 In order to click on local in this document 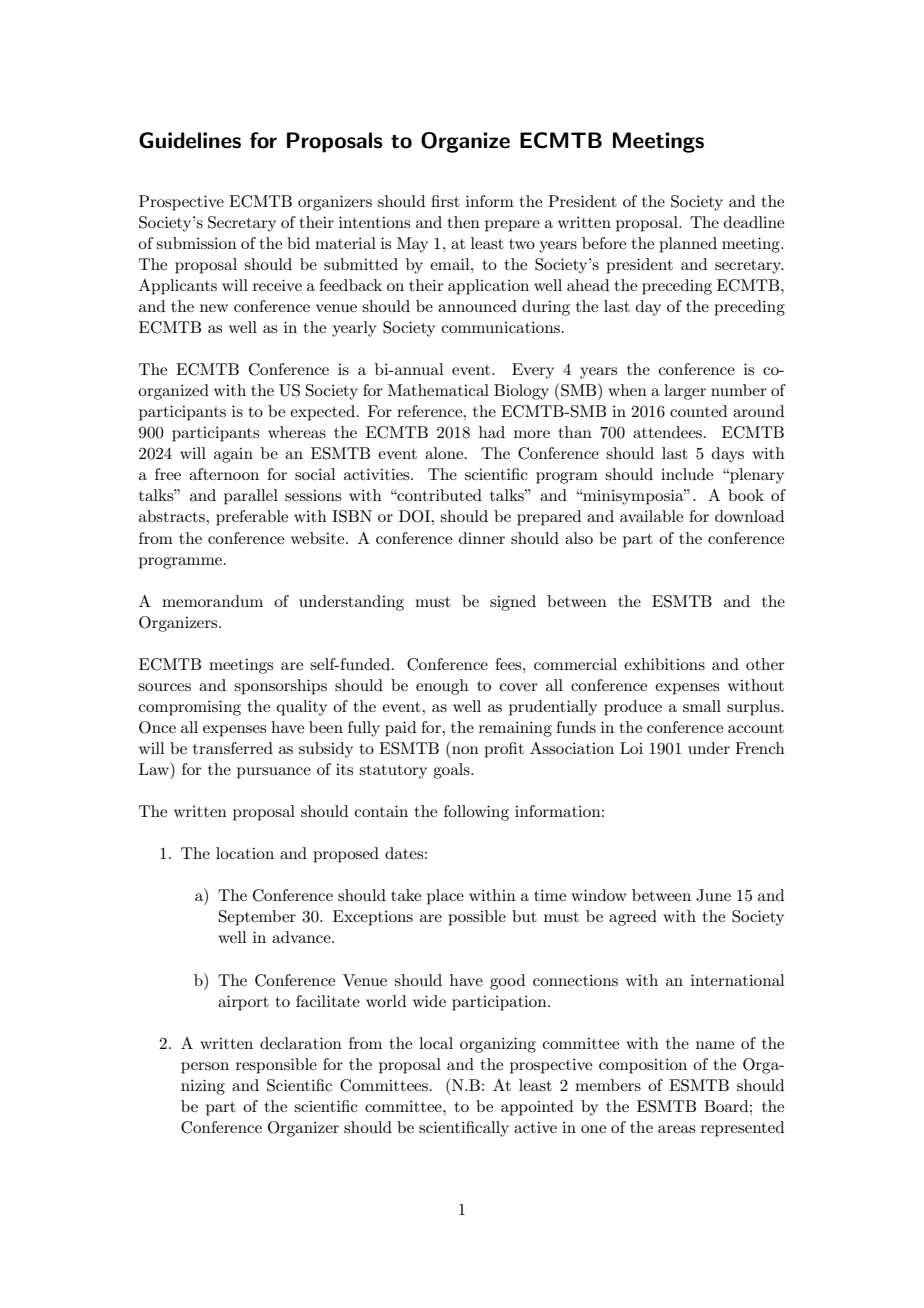, I will do `click(436, 1043)`.
